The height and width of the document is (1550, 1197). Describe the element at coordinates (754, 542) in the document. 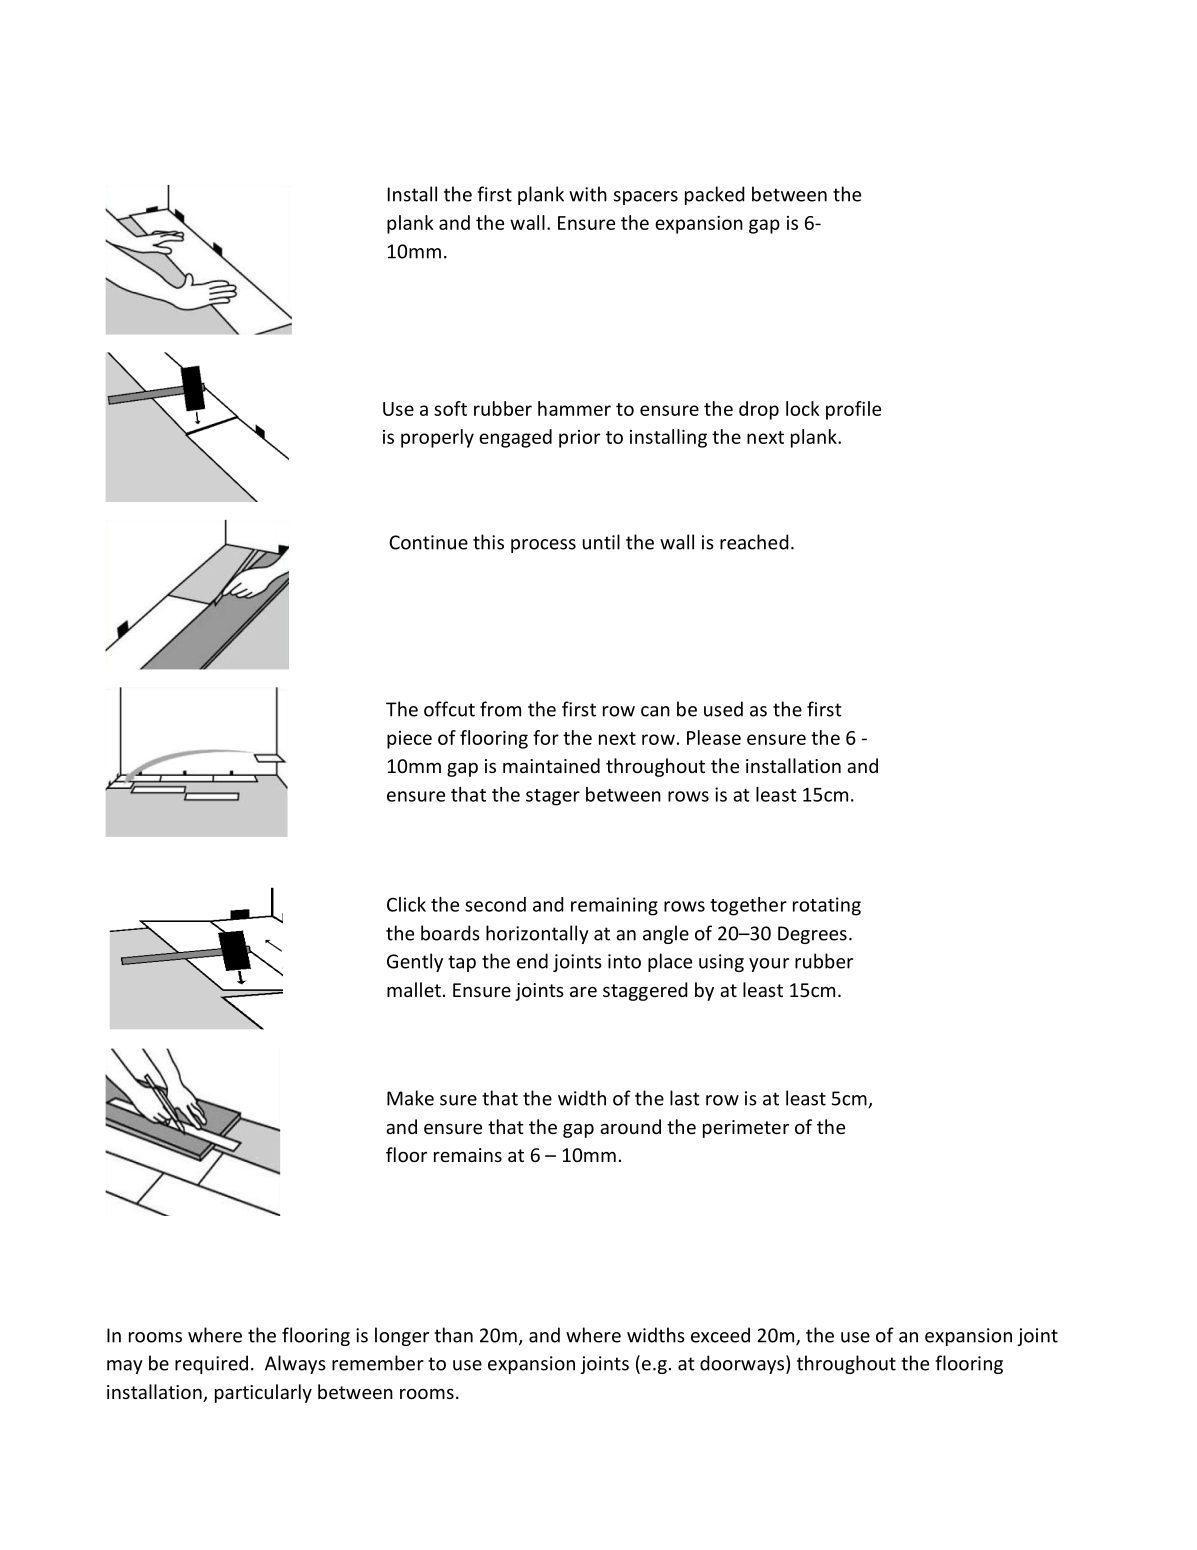

I see `reached` at that location.
